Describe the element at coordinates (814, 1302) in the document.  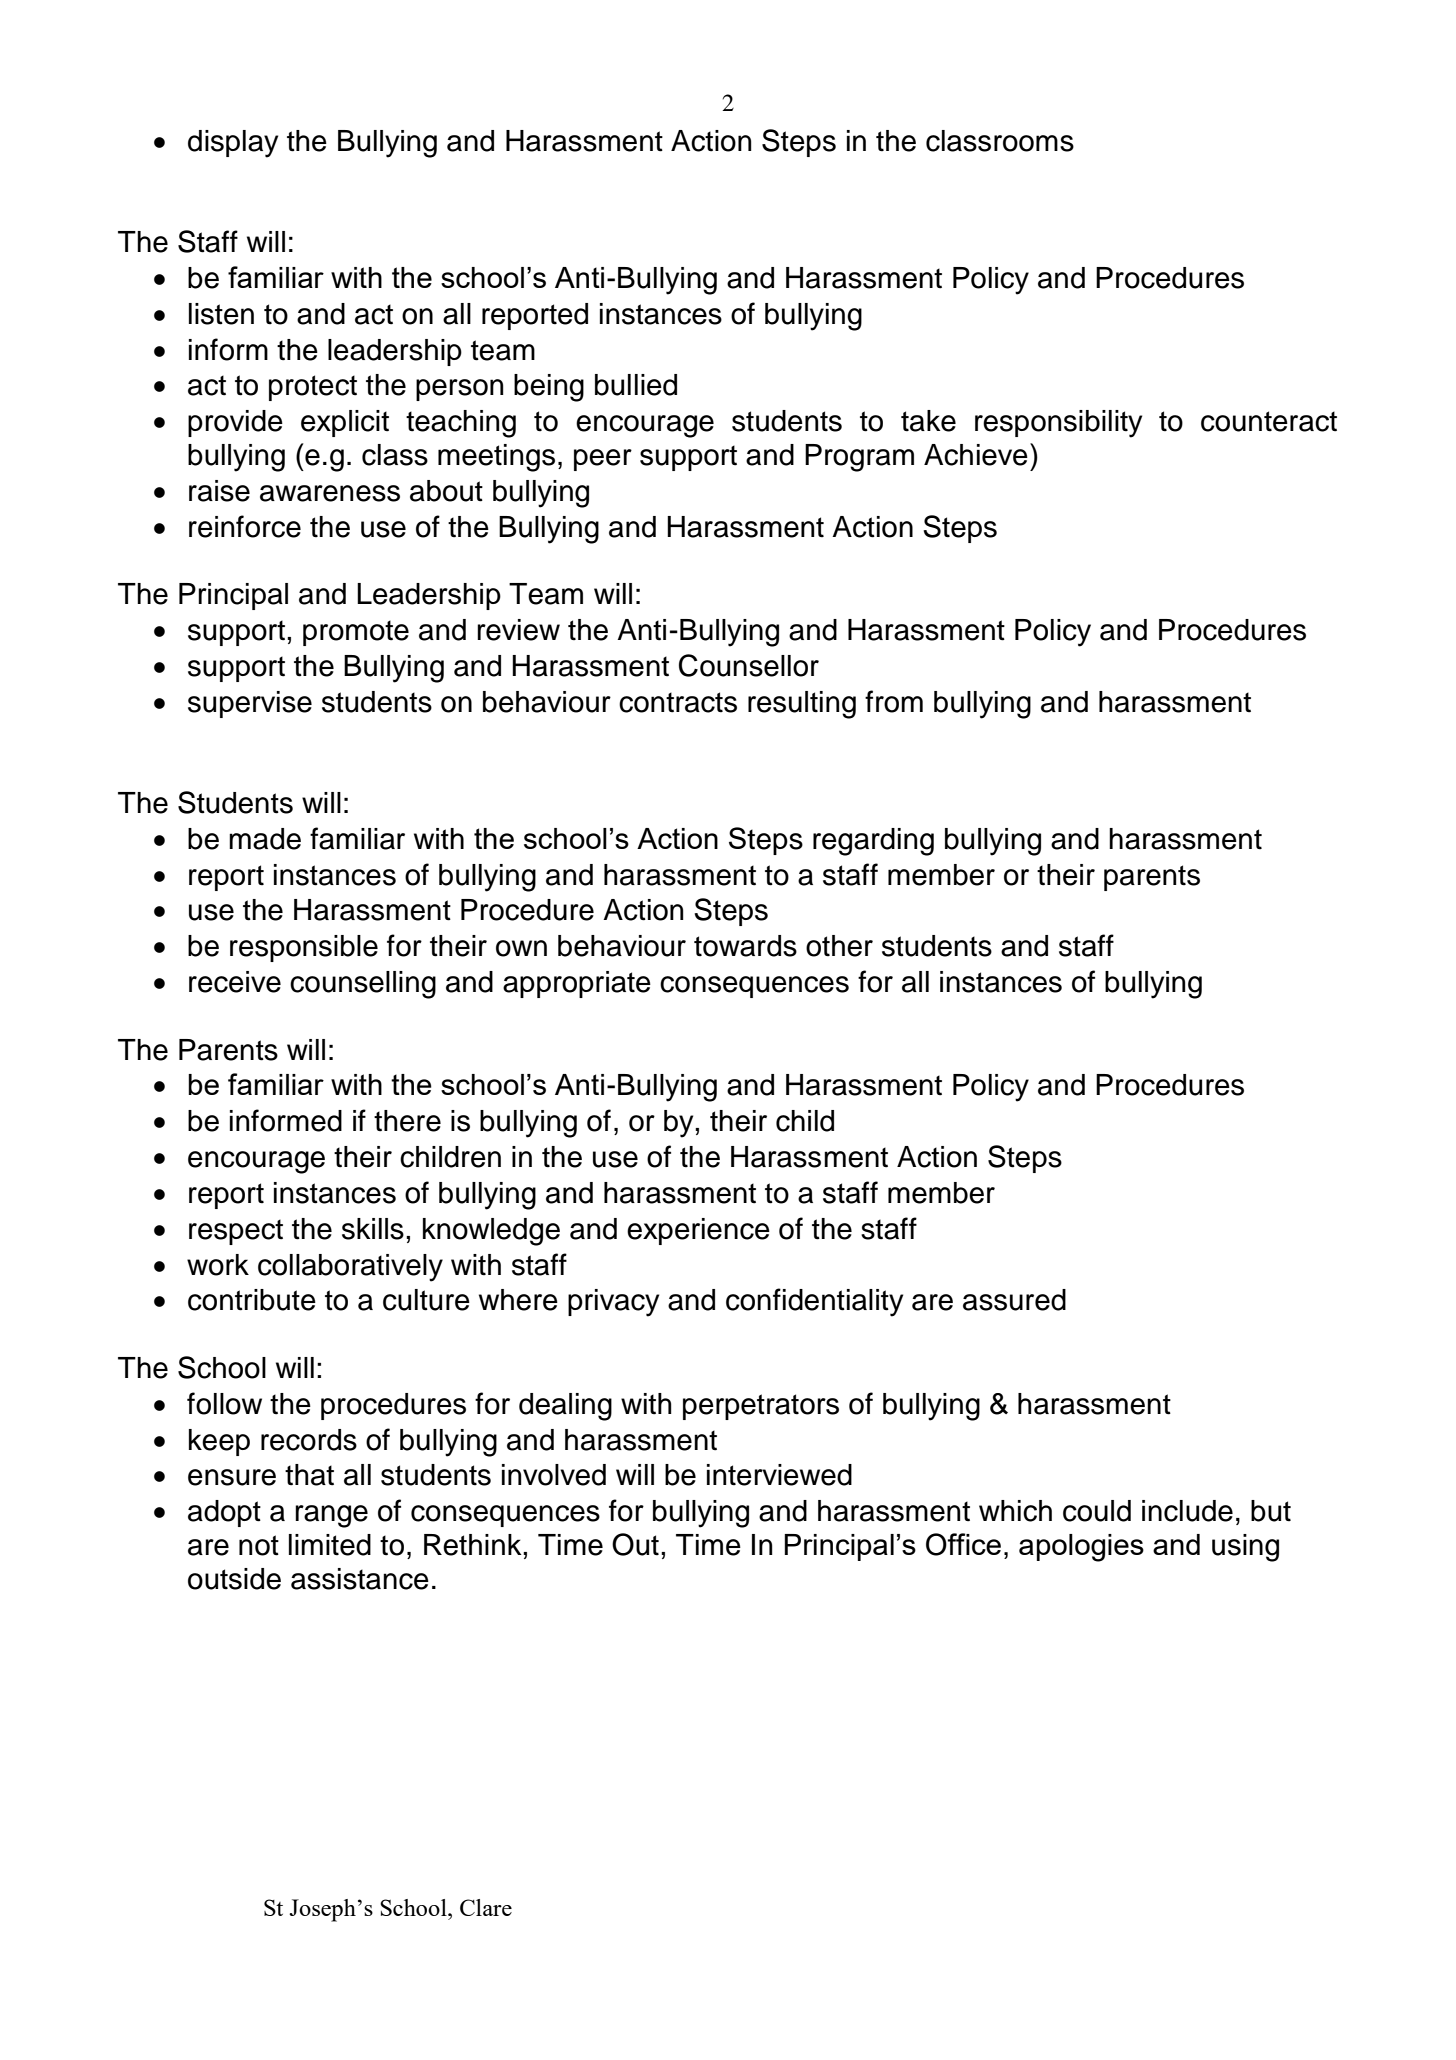
I see `confidentiality` at that location.
